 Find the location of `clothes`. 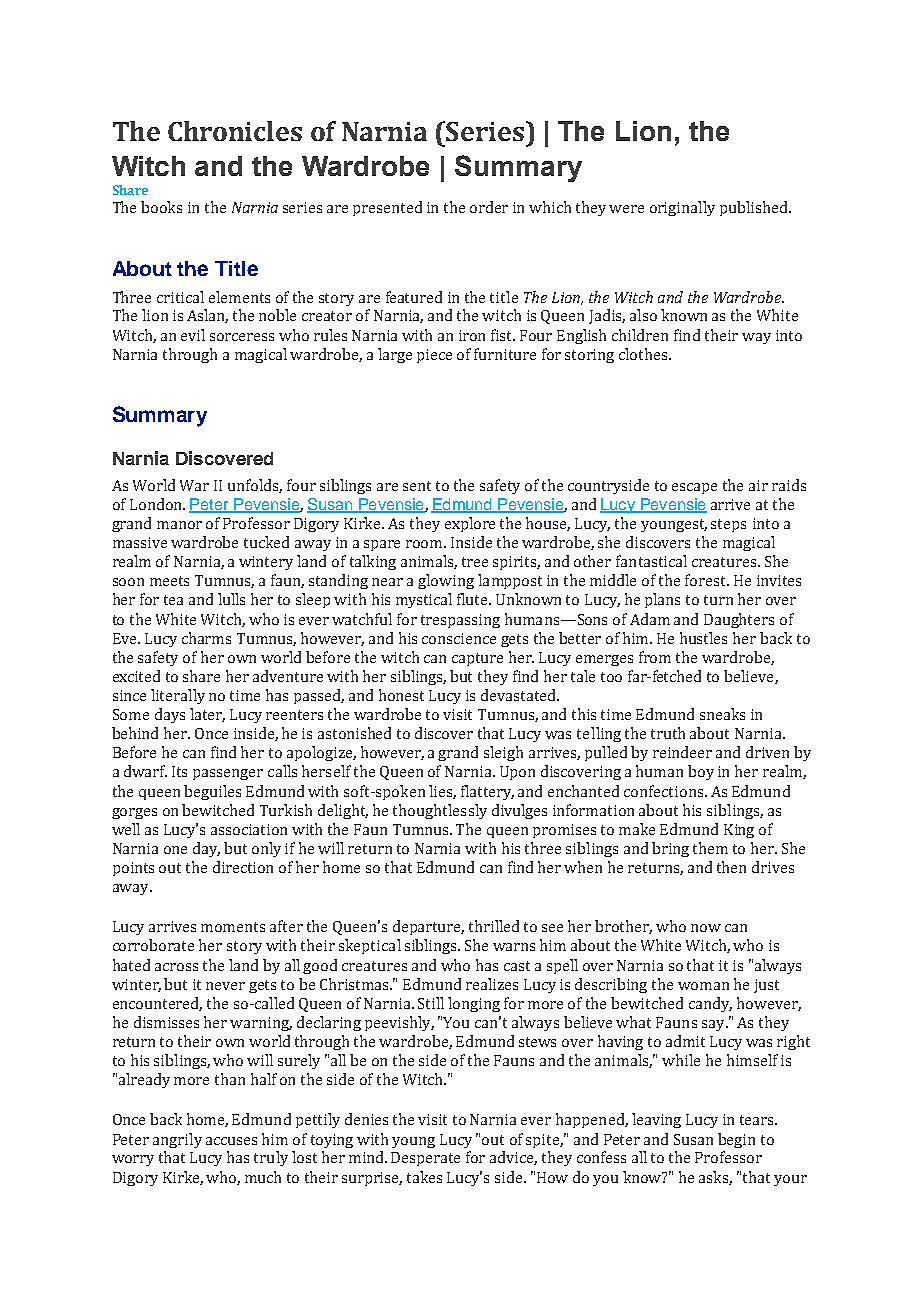

clothes is located at coordinates (644, 354).
